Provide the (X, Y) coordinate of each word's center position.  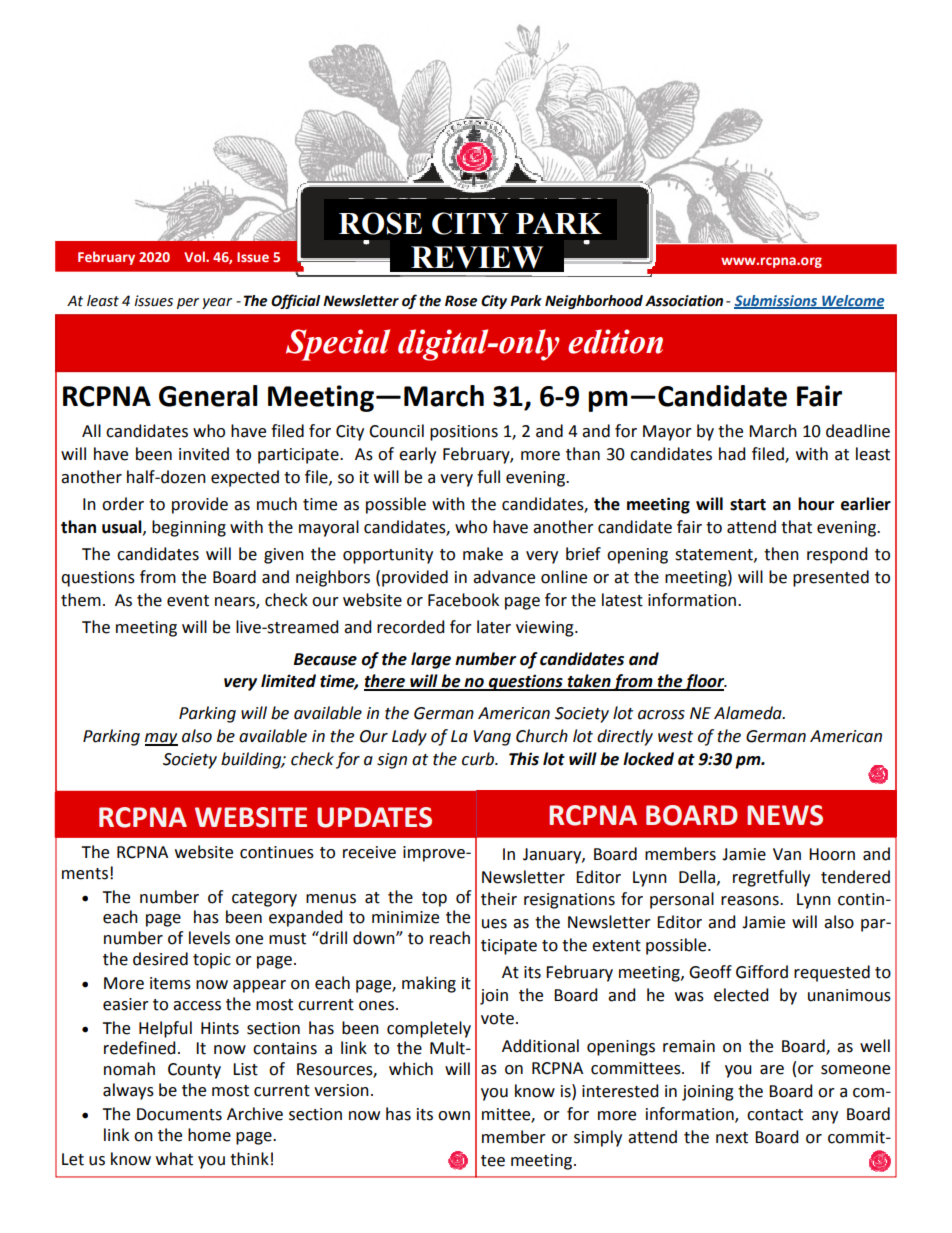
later (494, 627)
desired (160, 959)
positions (464, 433)
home (209, 1135)
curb (479, 759)
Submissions (777, 301)
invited (204, 454)
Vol (195, 256)
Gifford (762, 972)
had (732, 454)
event (188, 601)
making (429, 984)
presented (831, 578)
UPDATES (374, 817)
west (675, 737)
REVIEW (477, 257)
